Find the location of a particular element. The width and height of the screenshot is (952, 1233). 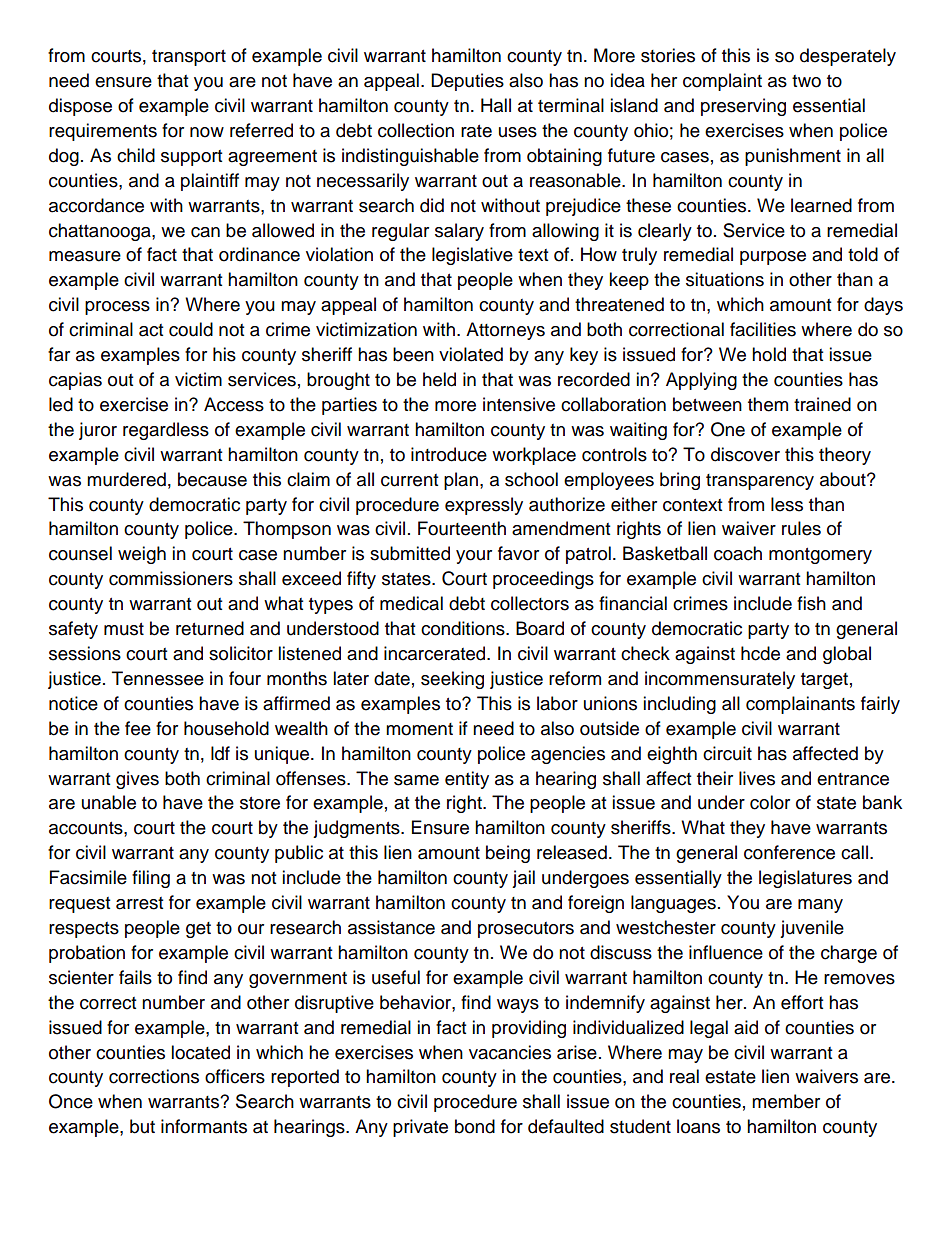

but is located at coordinates (142, 1126).
